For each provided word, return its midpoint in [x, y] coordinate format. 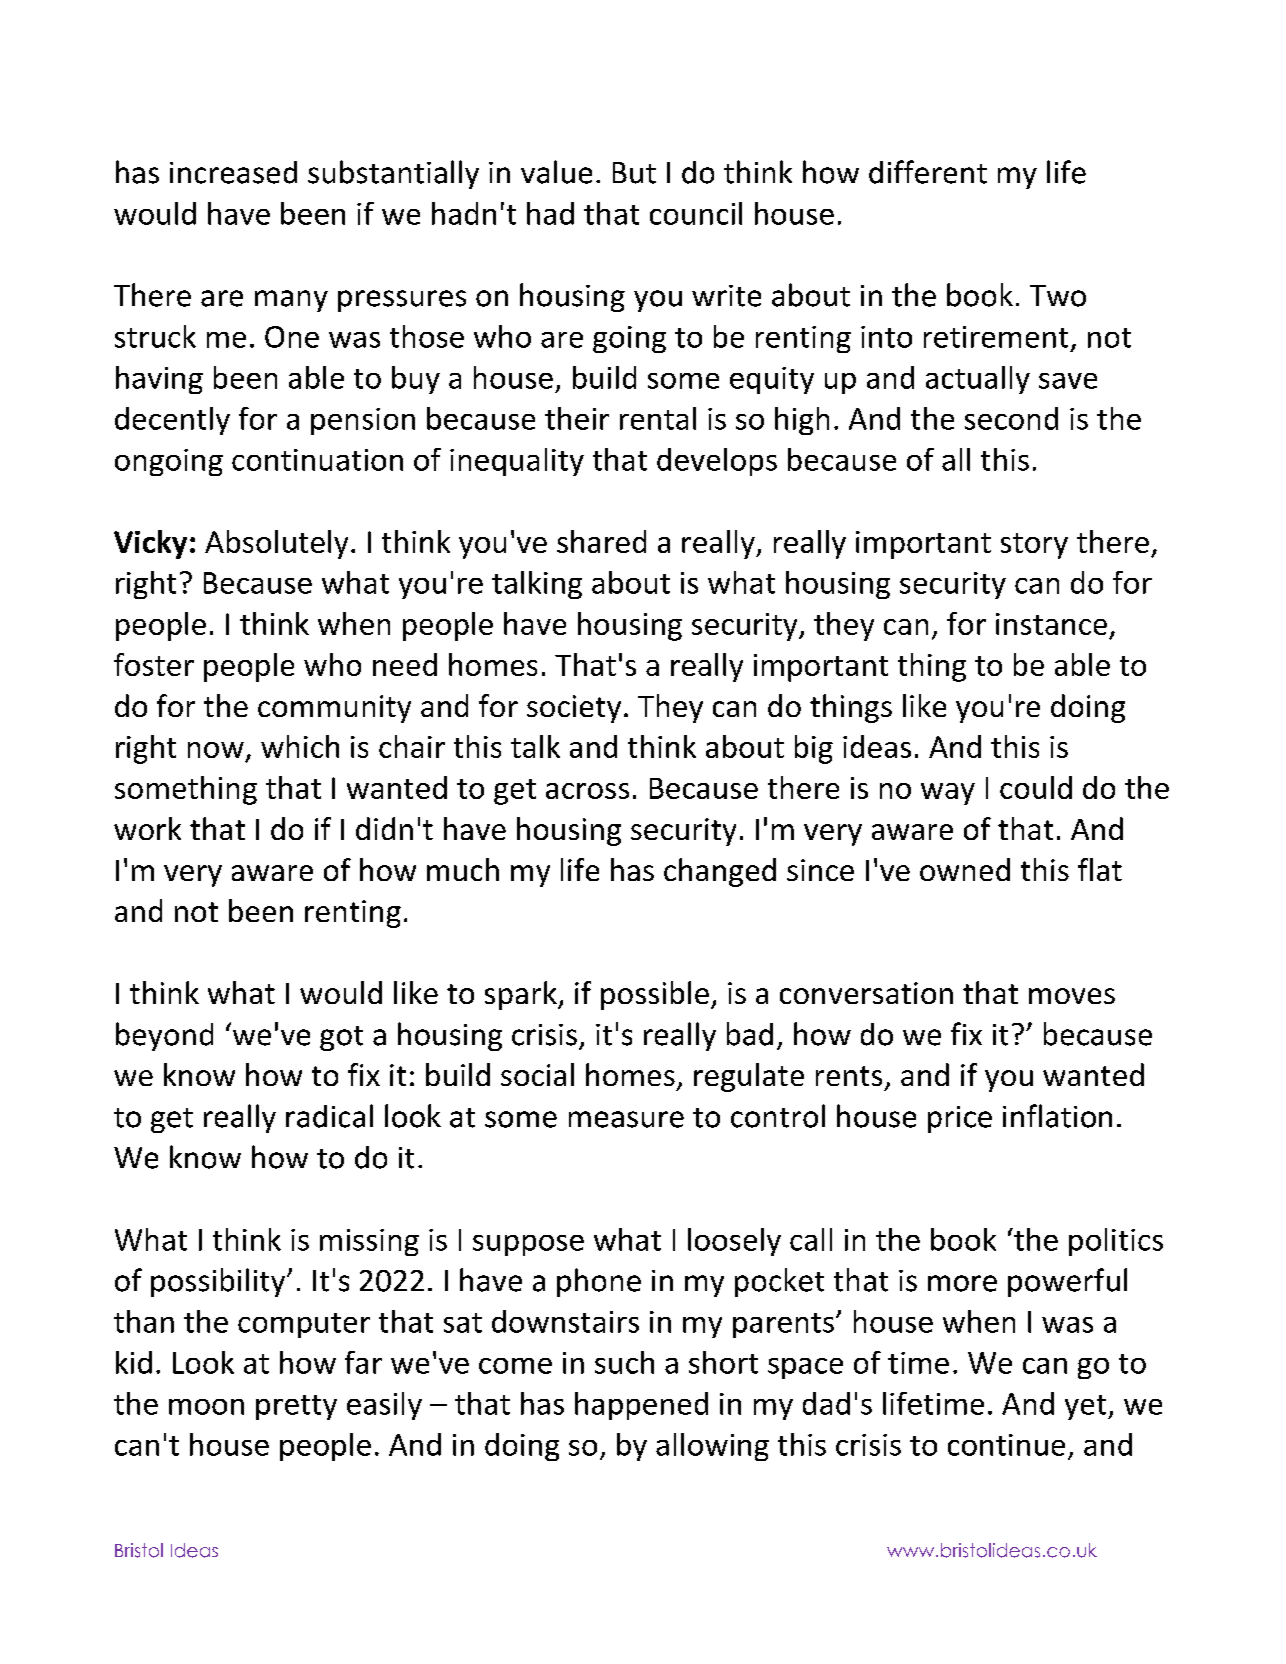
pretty [296, 1407]
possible [655, 995]
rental [658, 418]
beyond [164, 1036]
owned [965, 869]
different [928, 172]
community [334, 709]
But [634, 173]
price [960, 1119]
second [1011, 418]
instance [1051, 624]
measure [626, 1119]
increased [233, 172]
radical [329, 1116]
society [574, 709]
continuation [317, 460]
